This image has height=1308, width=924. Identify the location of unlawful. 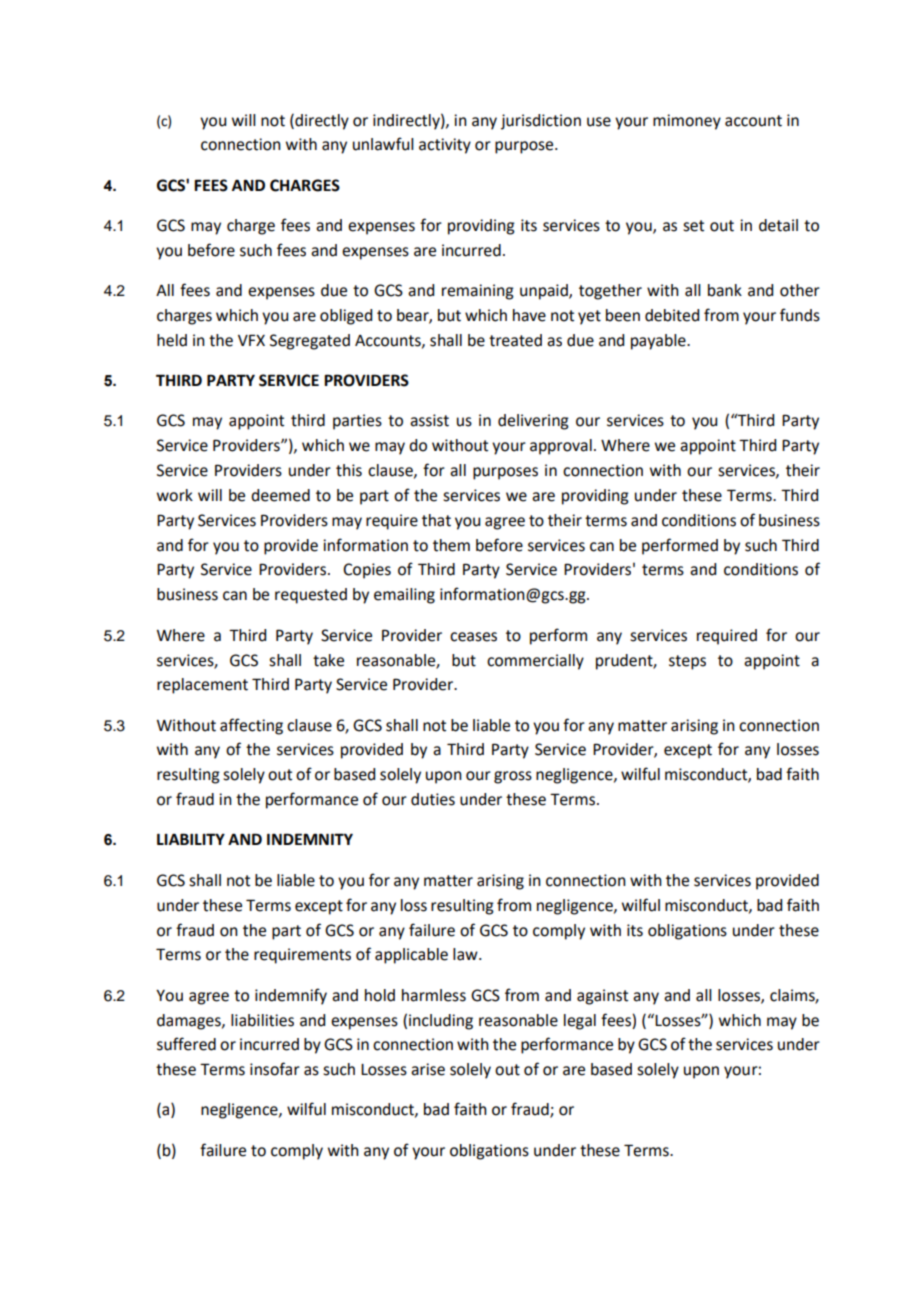
(383, 144).
